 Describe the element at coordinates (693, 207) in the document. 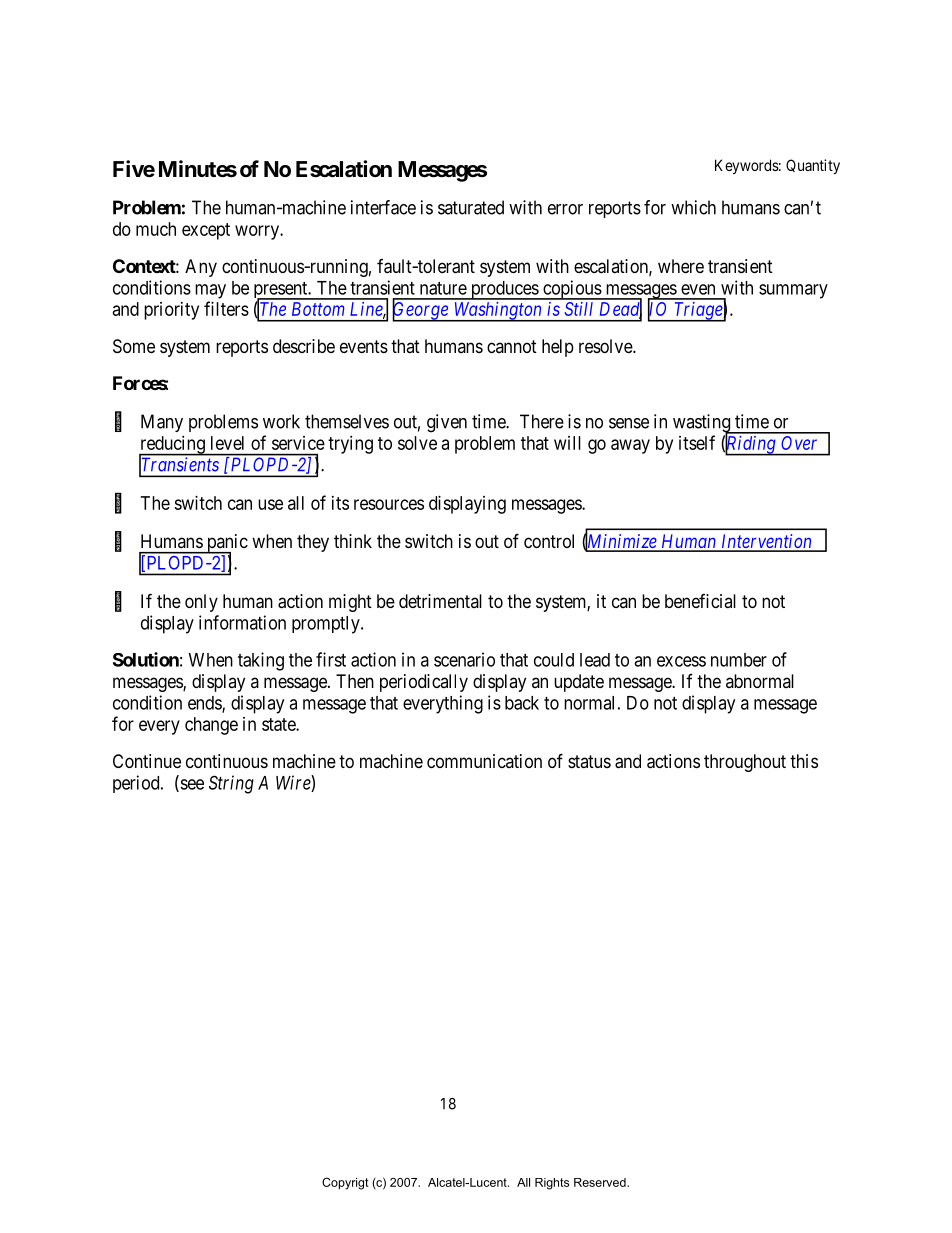

I see `which` at that location.
